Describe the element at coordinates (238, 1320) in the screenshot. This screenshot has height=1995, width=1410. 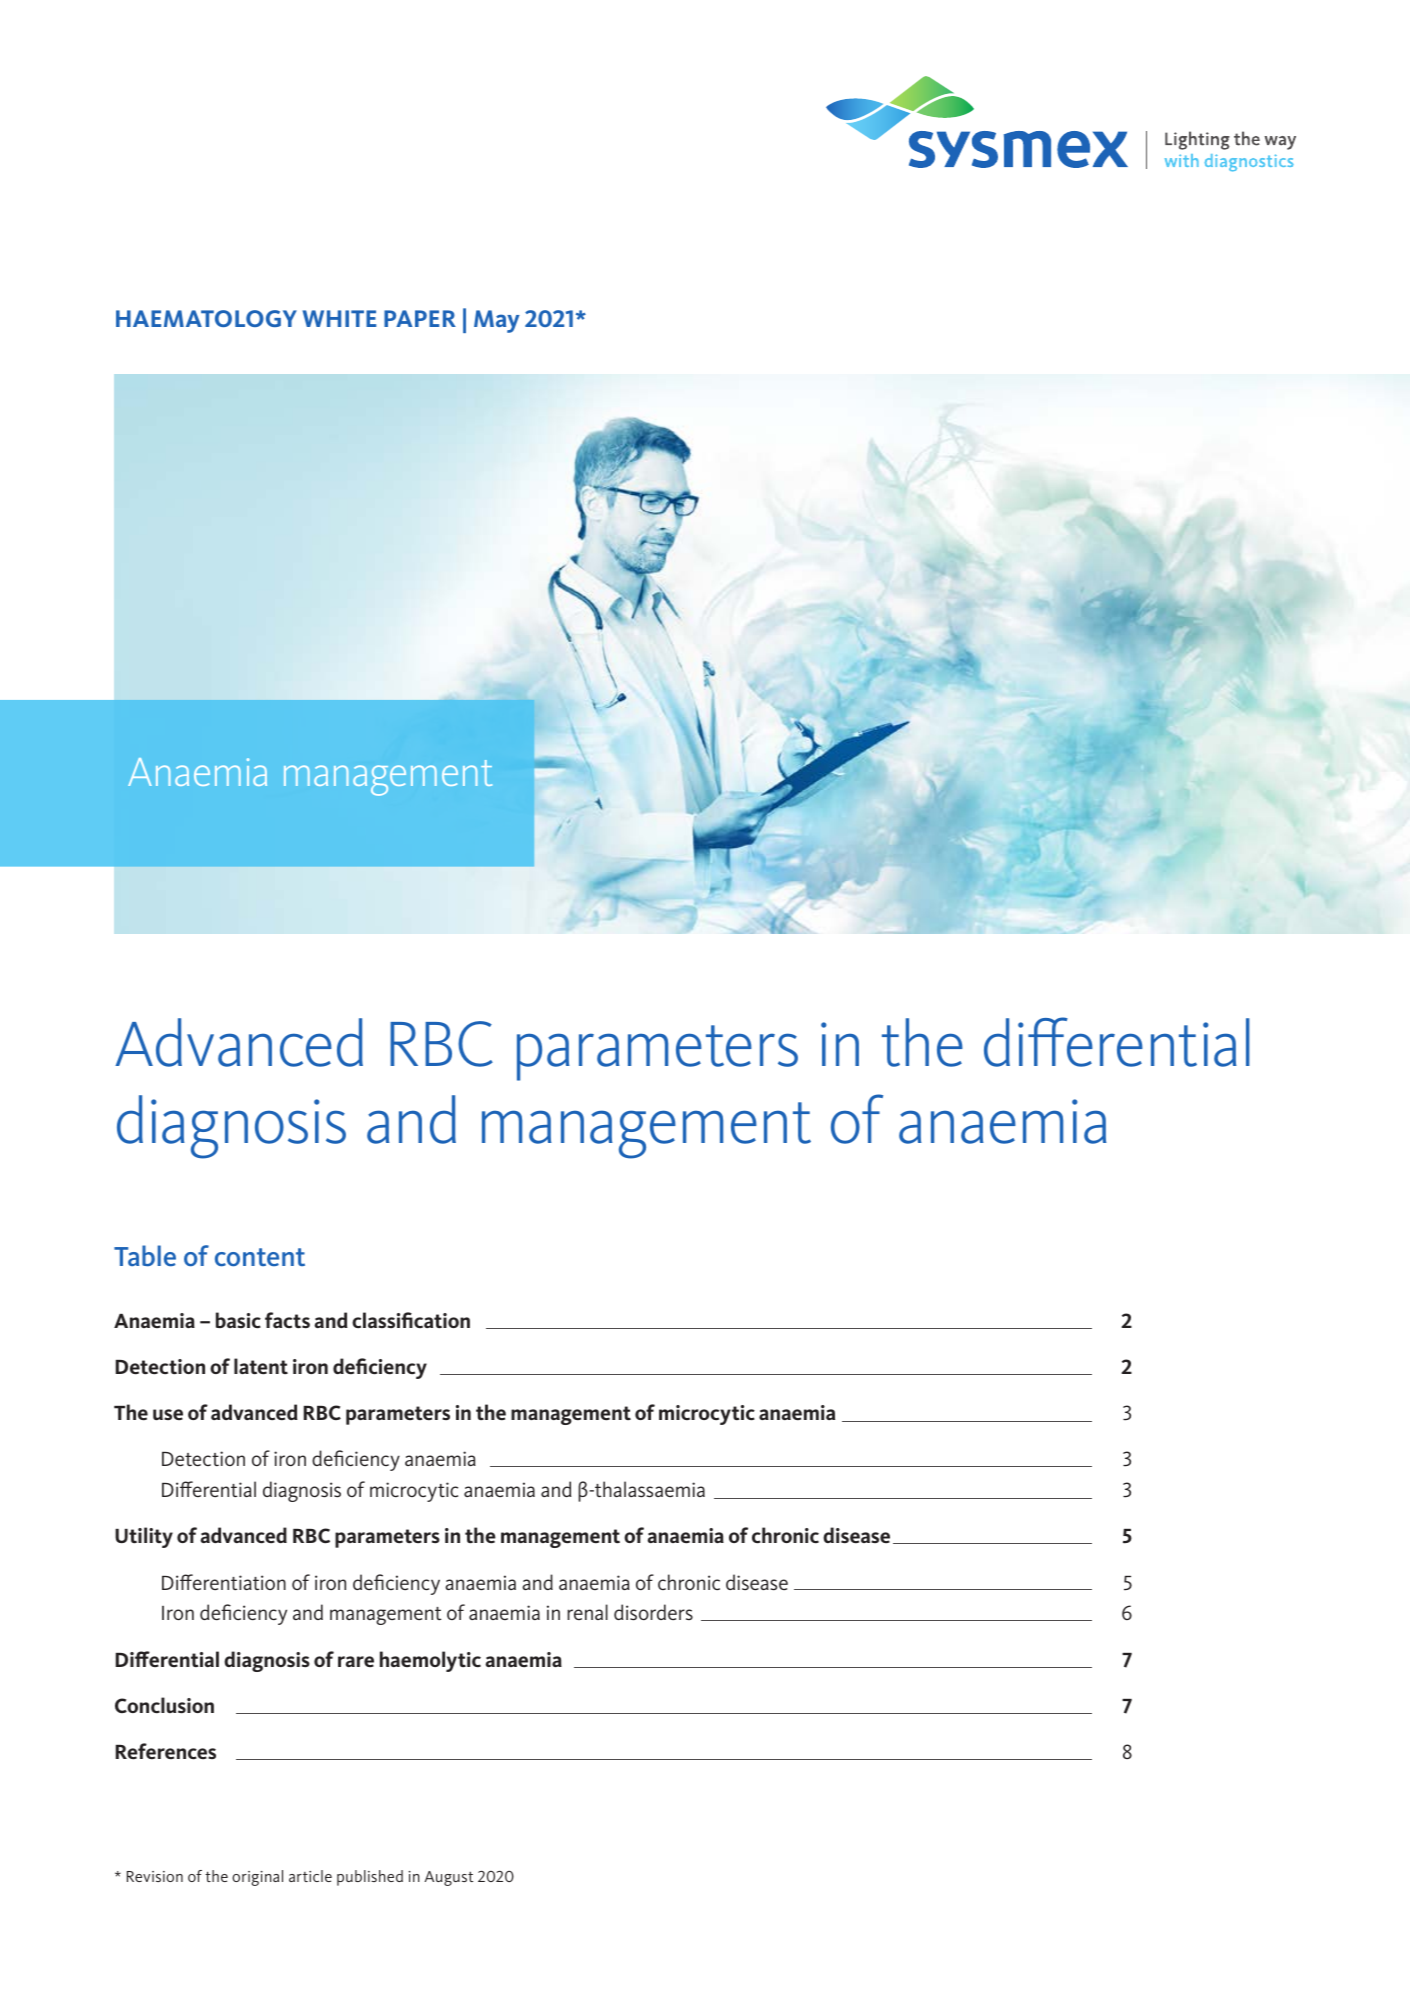
I see `basic` at that location.
